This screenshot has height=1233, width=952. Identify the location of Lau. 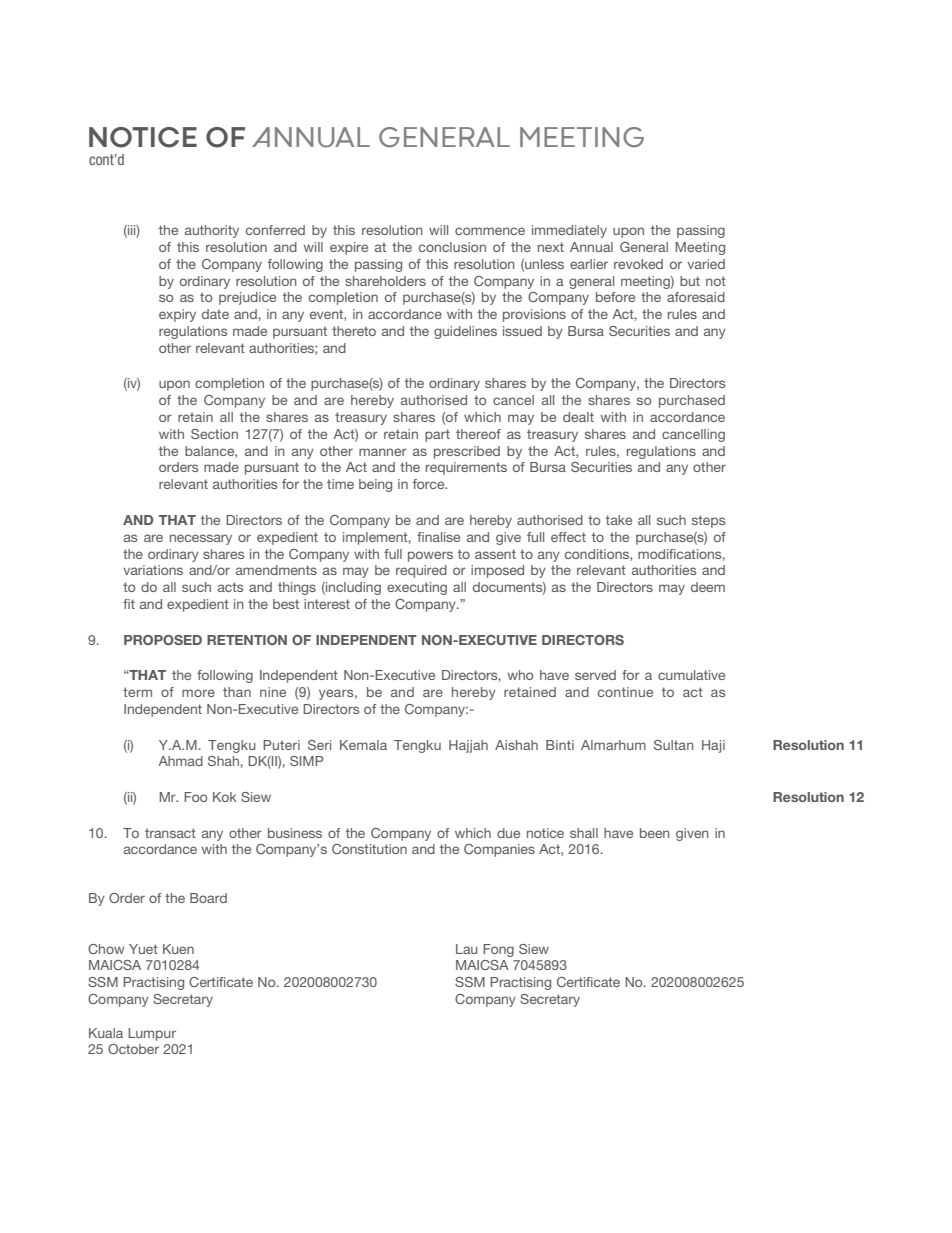
(467, 949).
